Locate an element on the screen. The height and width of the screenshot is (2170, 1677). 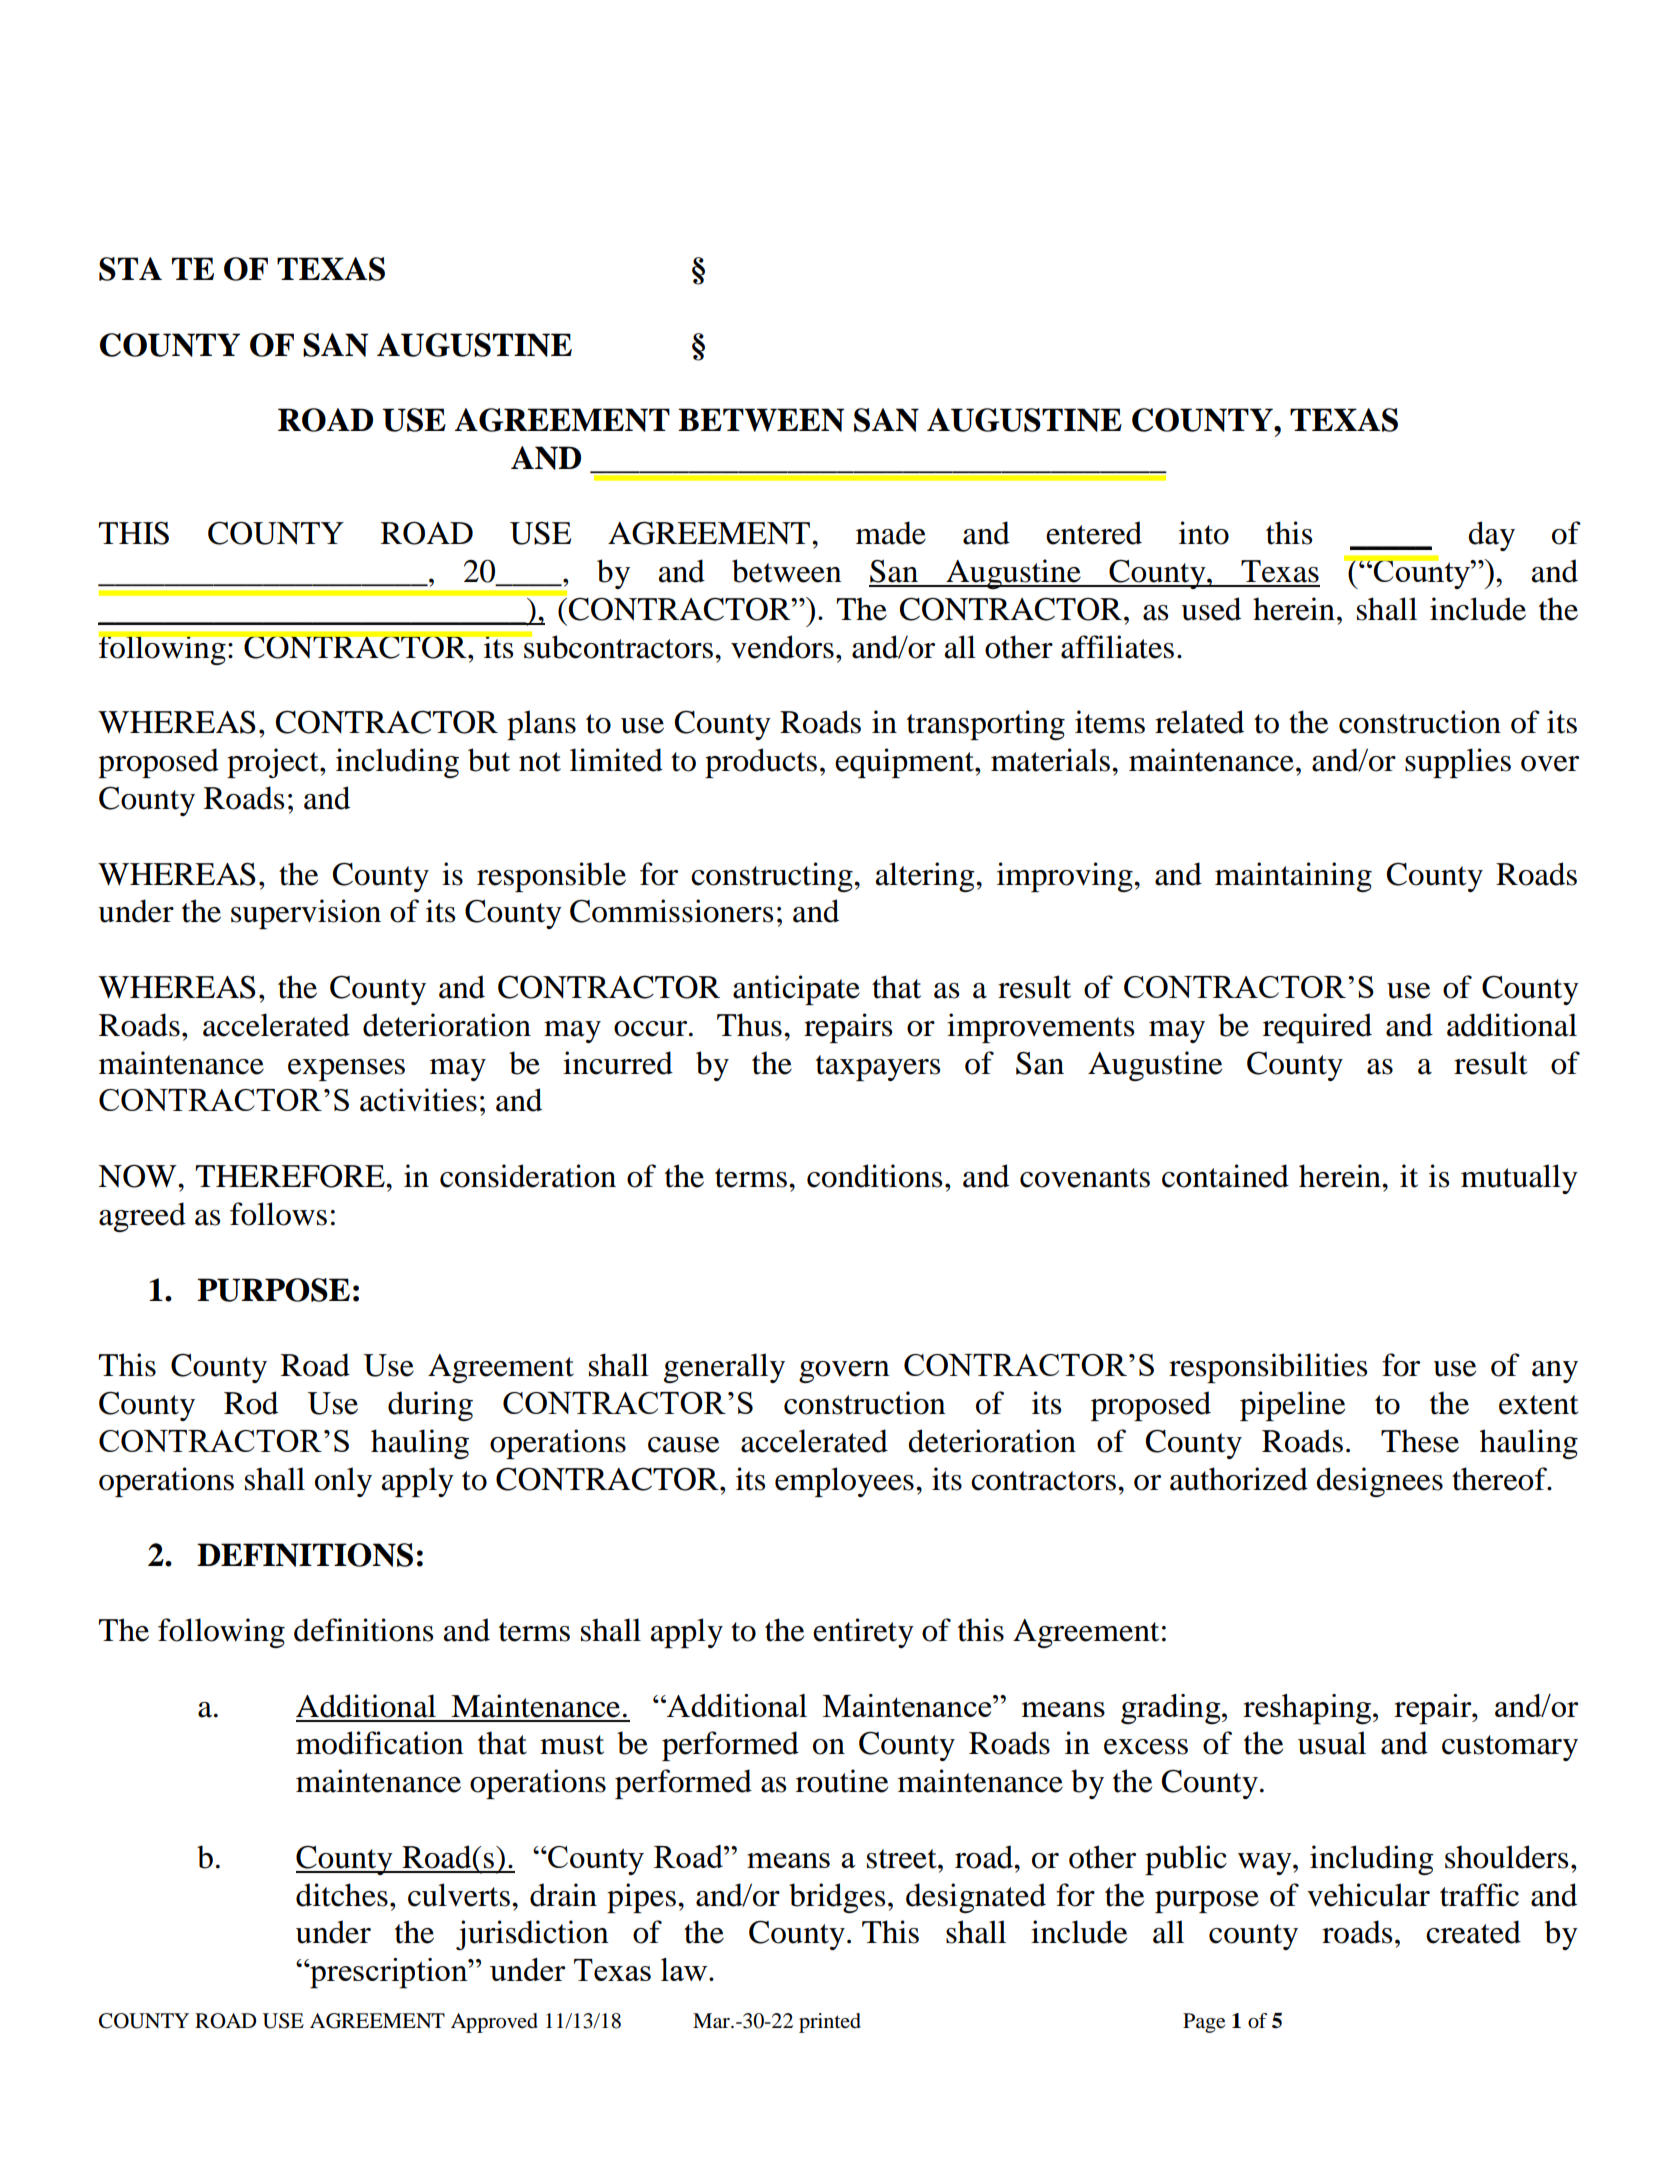
entirety is located at coordinates (863, 1633).
